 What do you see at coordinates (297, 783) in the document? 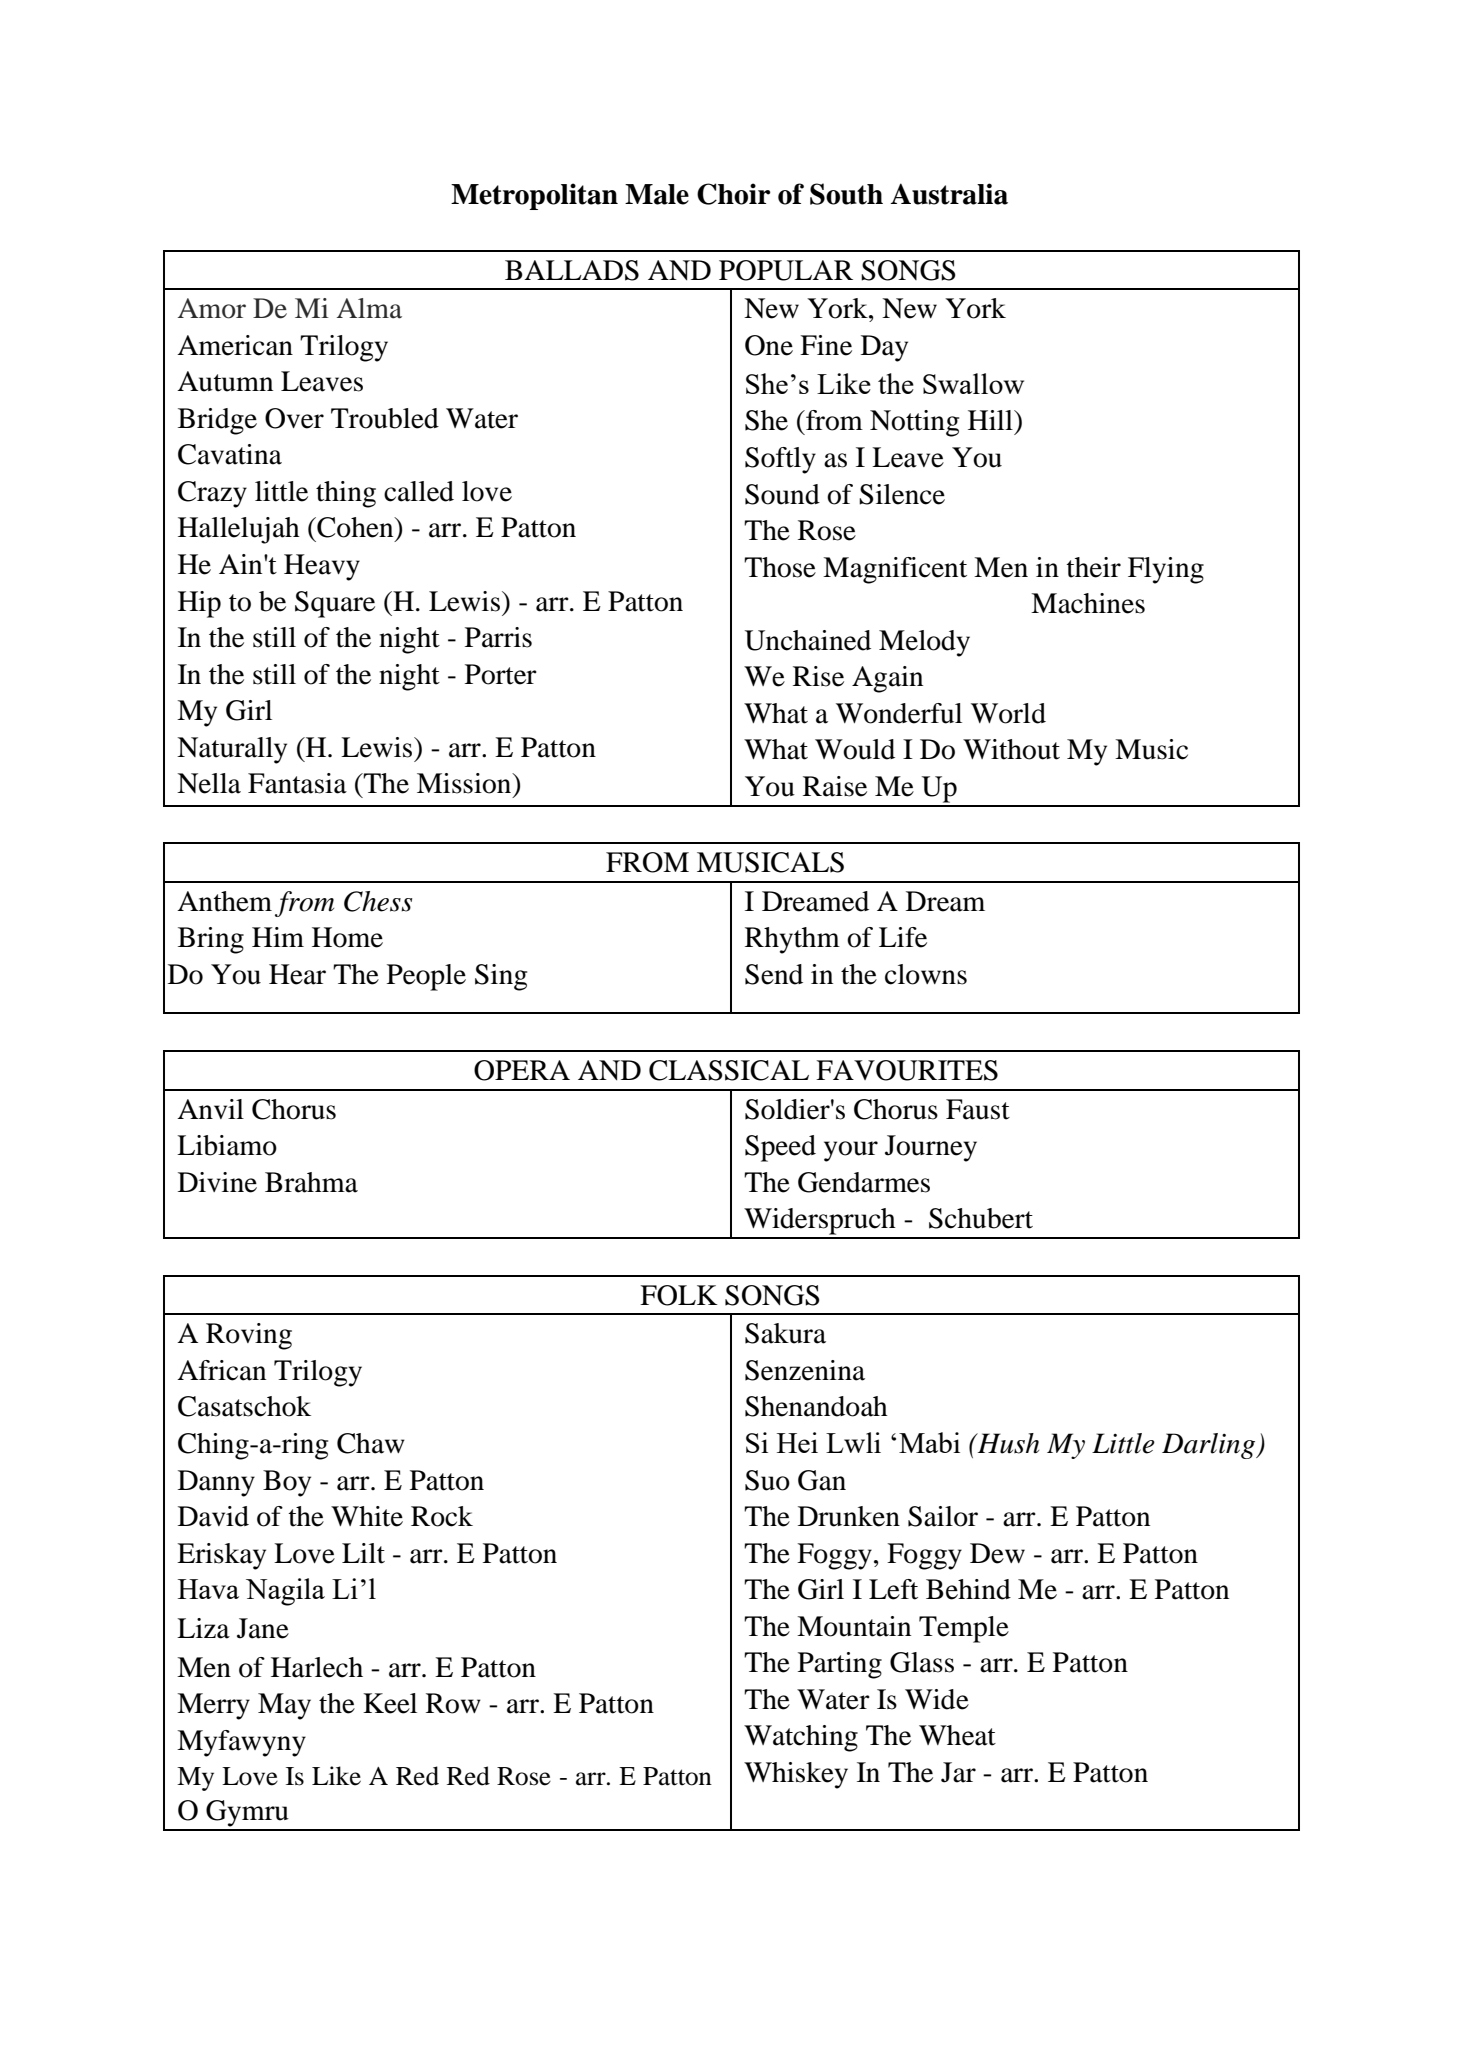
I see `Fantasia` at bounding box center [297, 783].
